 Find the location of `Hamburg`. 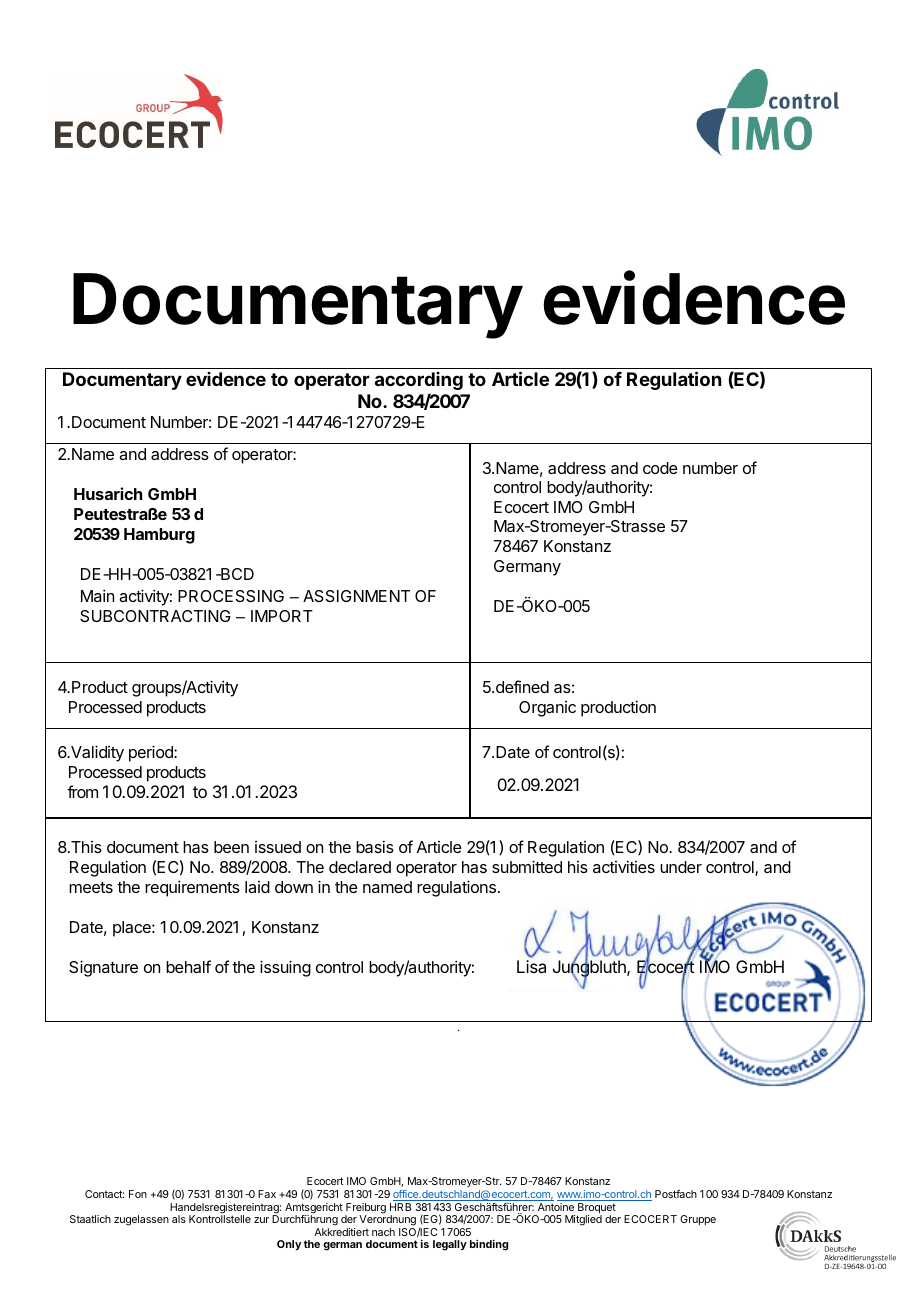

Hamburg is located at coordinates (159, 536).
